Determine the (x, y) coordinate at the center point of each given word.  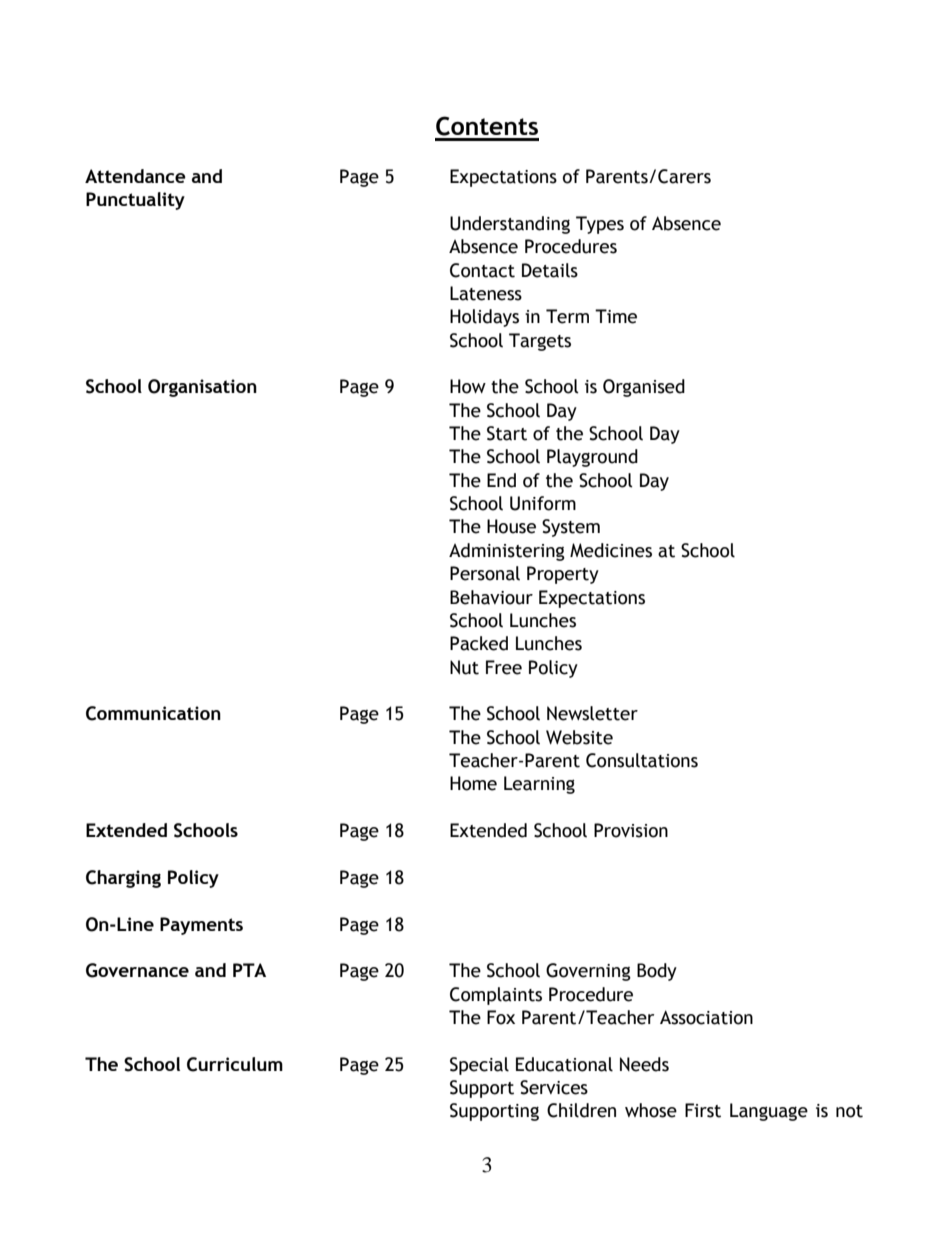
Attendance (135, 176)
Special (479, 1066)
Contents (487, 126)
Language (769, 1112)
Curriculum (235, 1064)
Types (600, 225)
